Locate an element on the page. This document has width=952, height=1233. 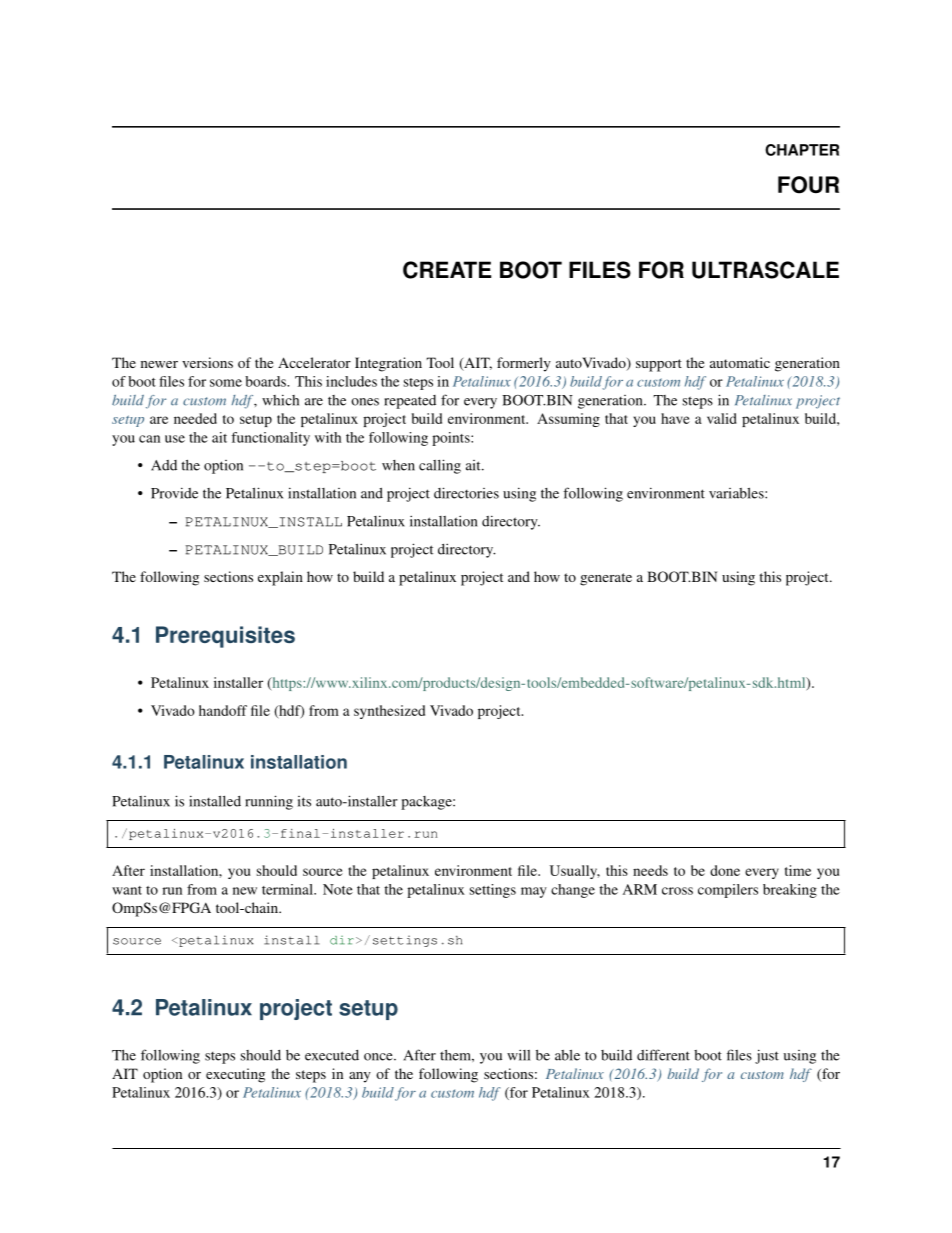
just is located at coordinates (767, 1056).
